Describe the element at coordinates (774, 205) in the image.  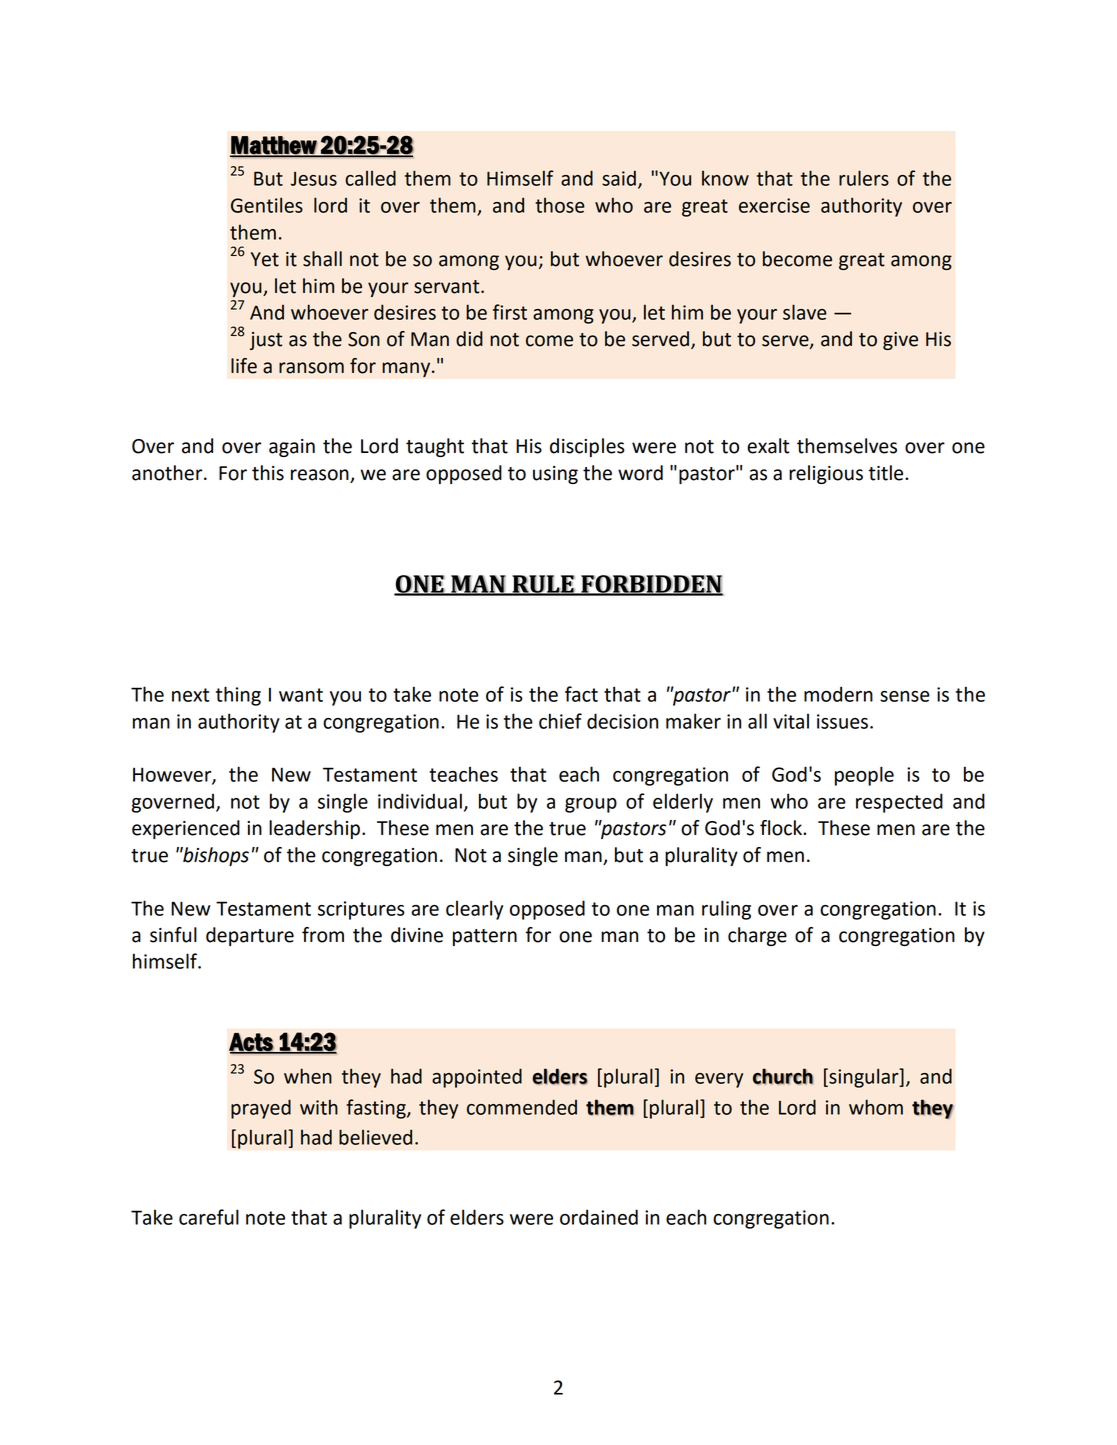
I see `exercise` at that location.
